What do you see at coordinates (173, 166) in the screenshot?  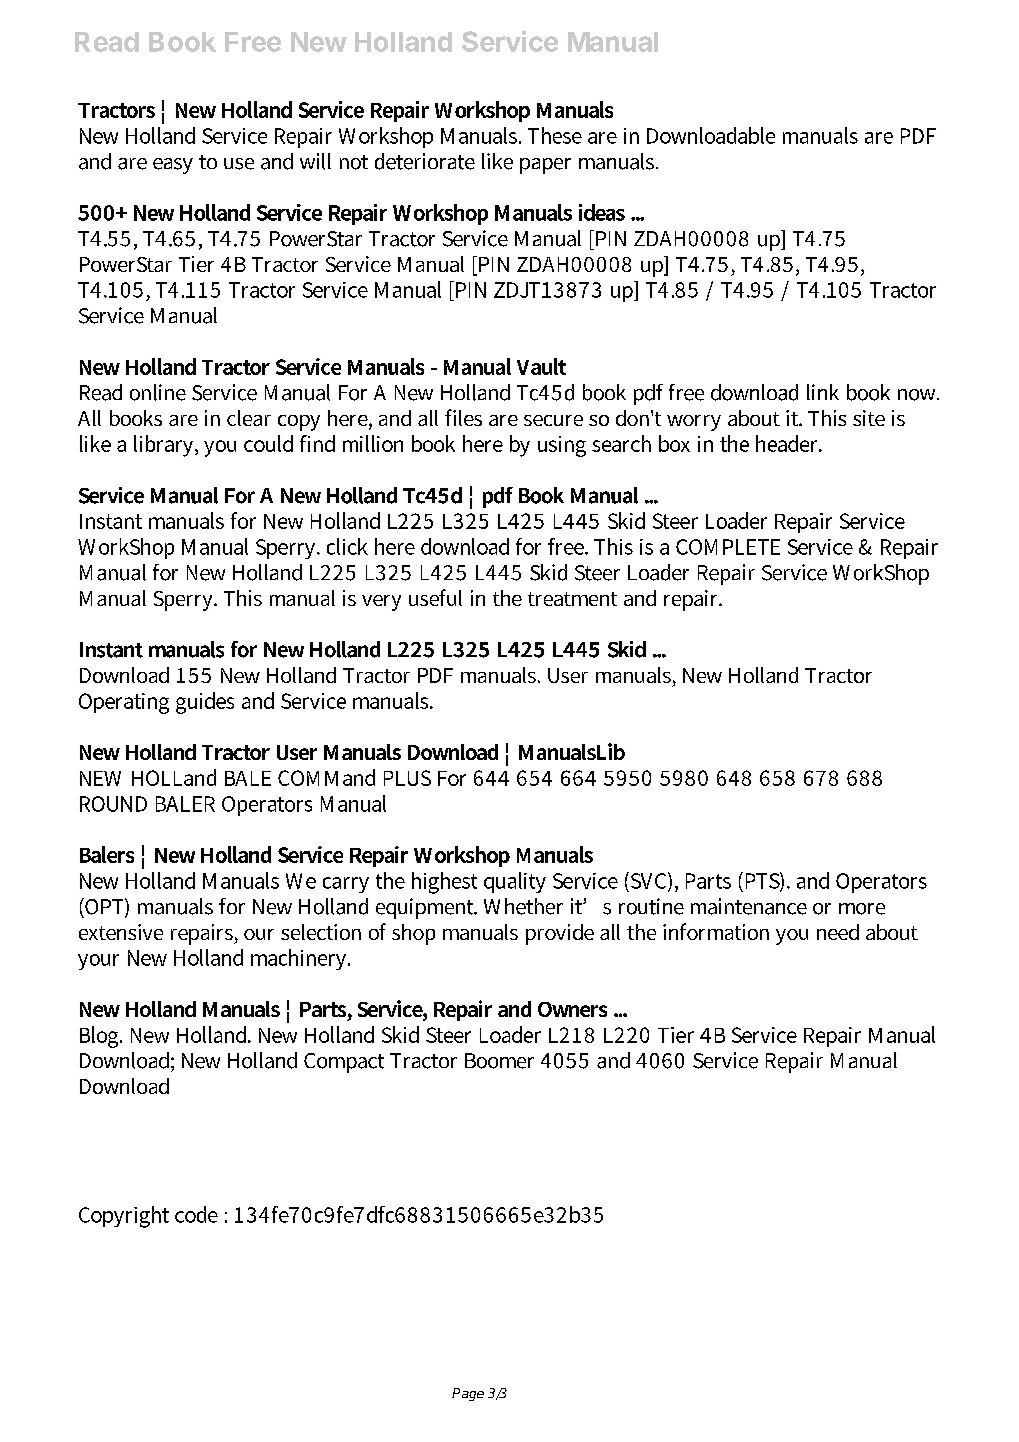 I see `easy` at bounding box center [173, 166].
